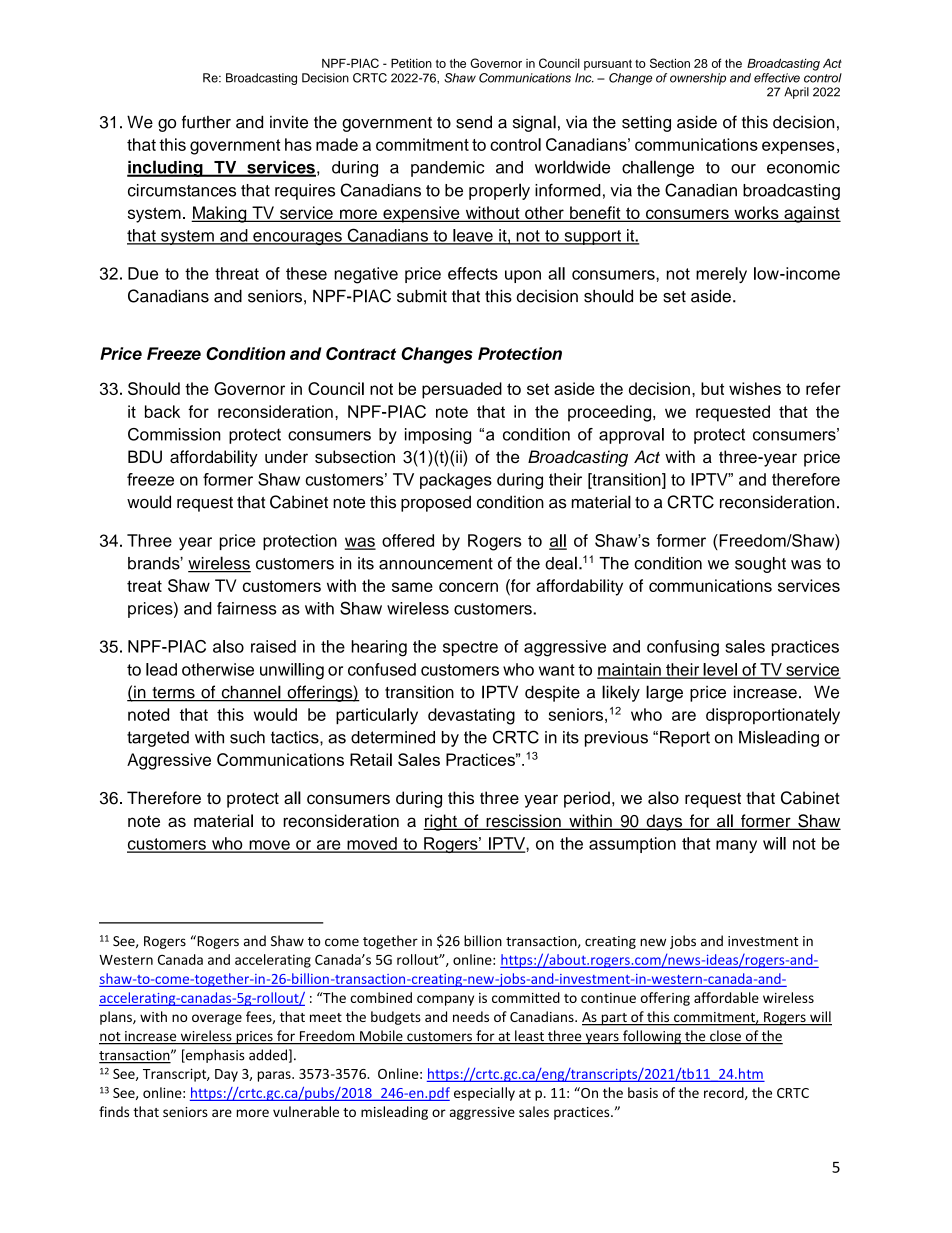 This image has height=1233, width=952. Describe the element at coordinates (206, 122) in the image. I see `further` at that location.
